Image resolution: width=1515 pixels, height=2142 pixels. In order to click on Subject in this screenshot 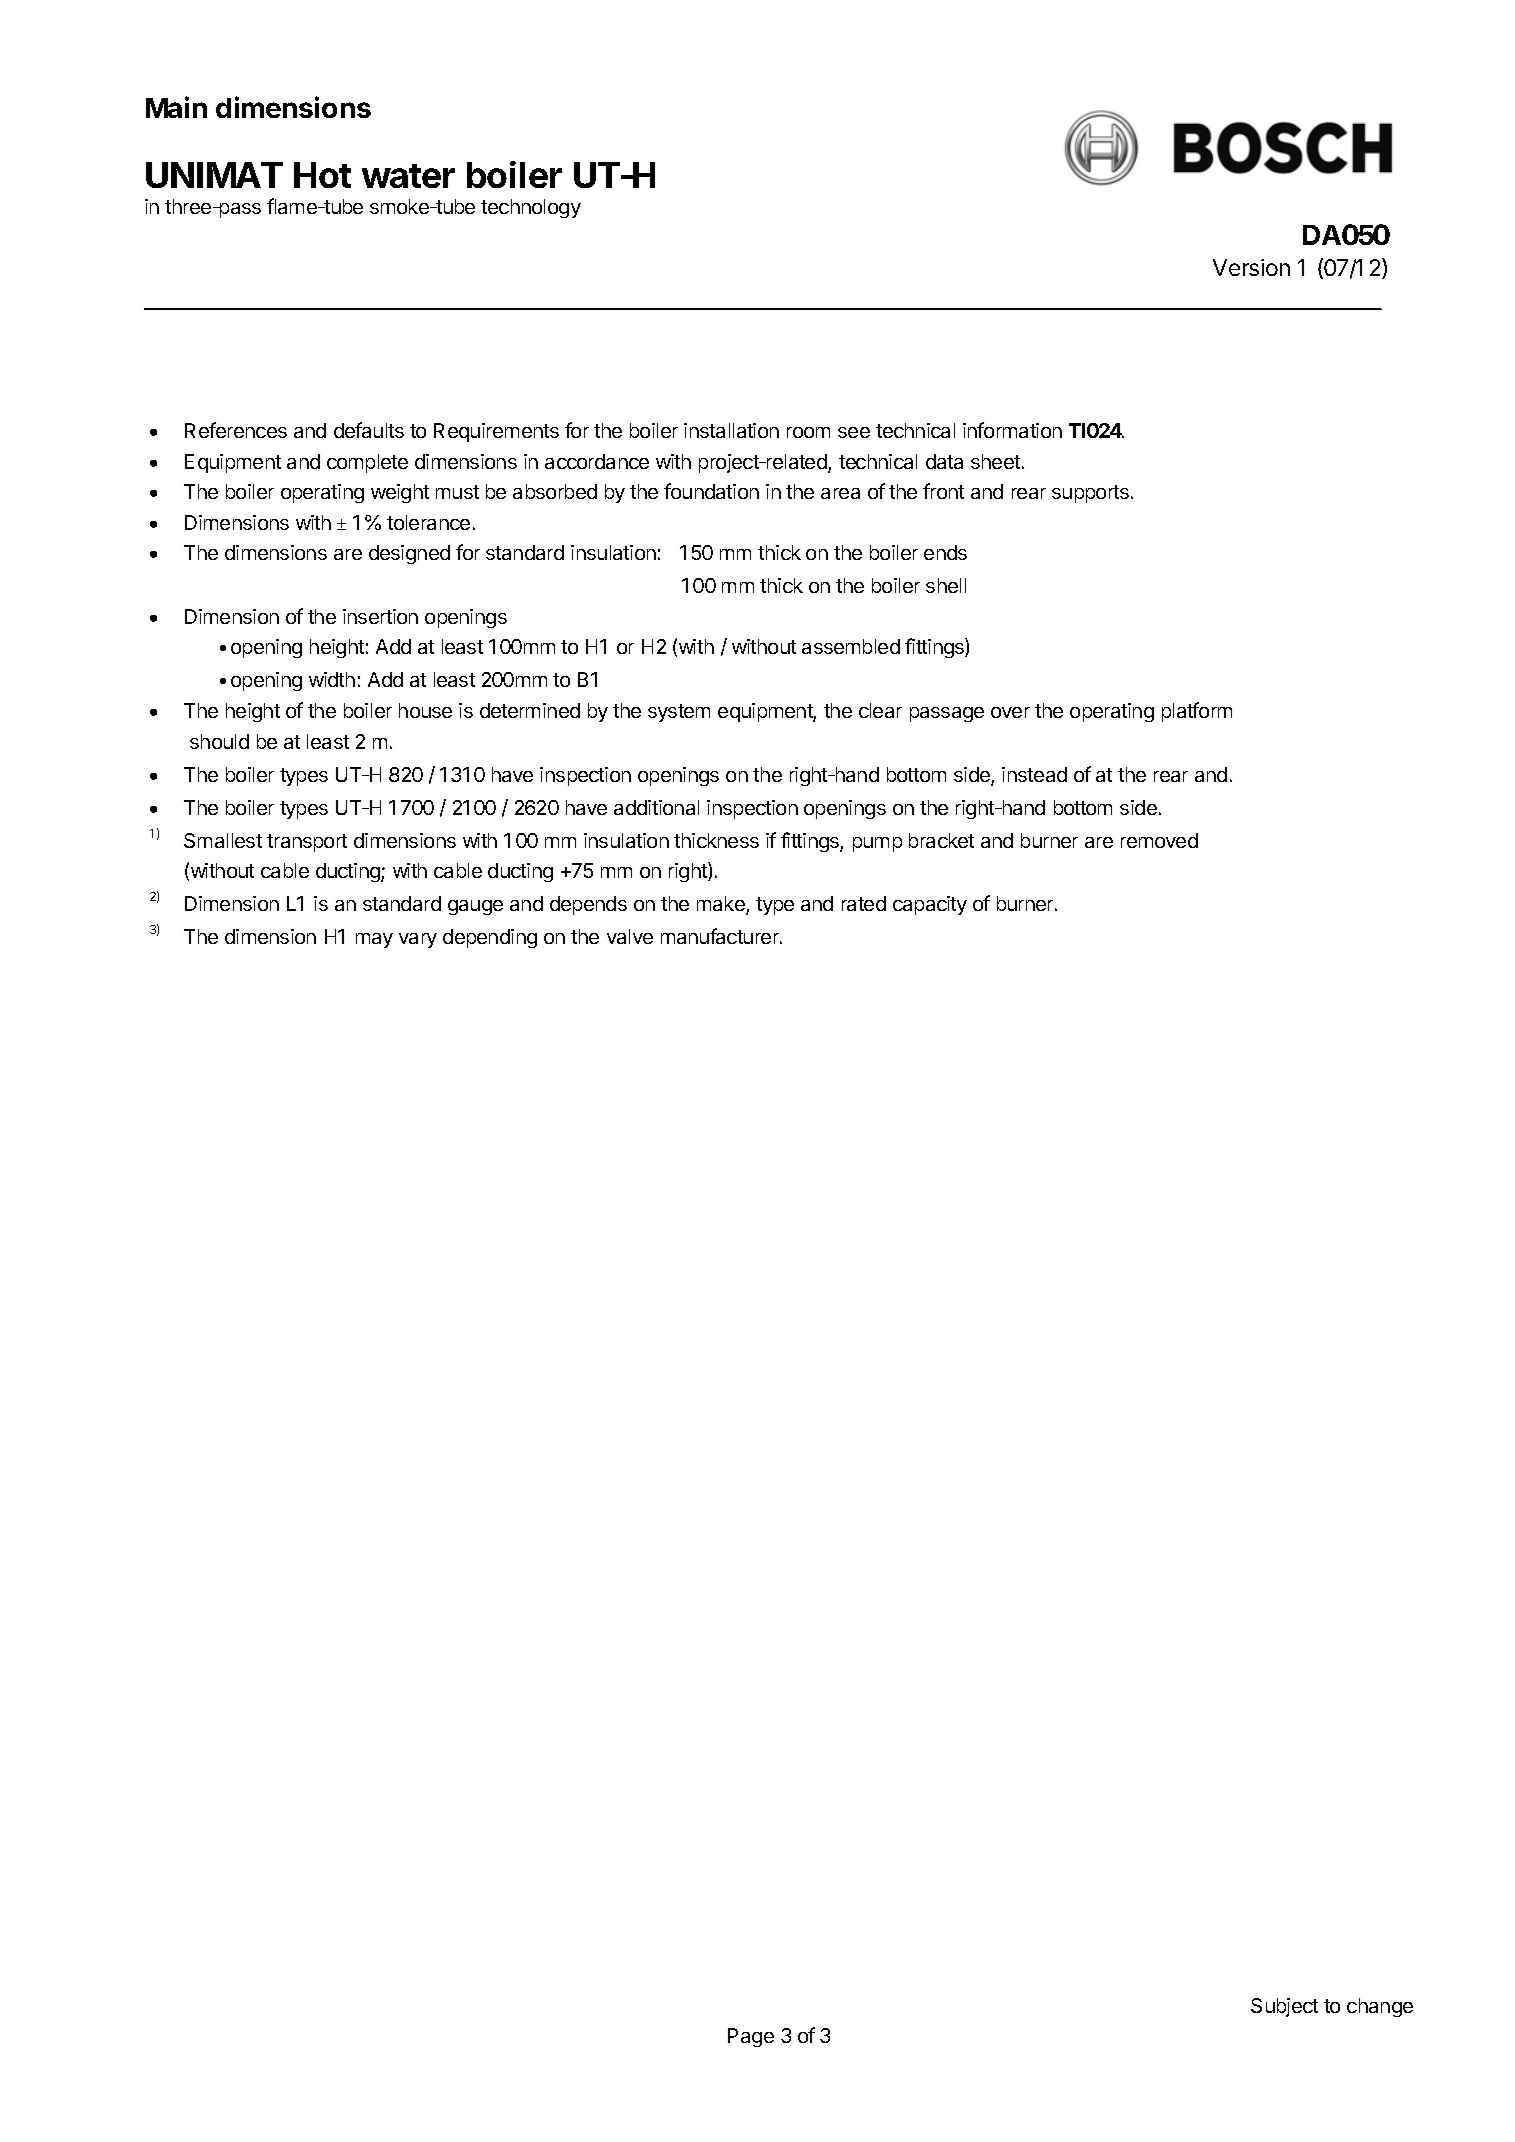, I will do `click(1284, 2007)`.
